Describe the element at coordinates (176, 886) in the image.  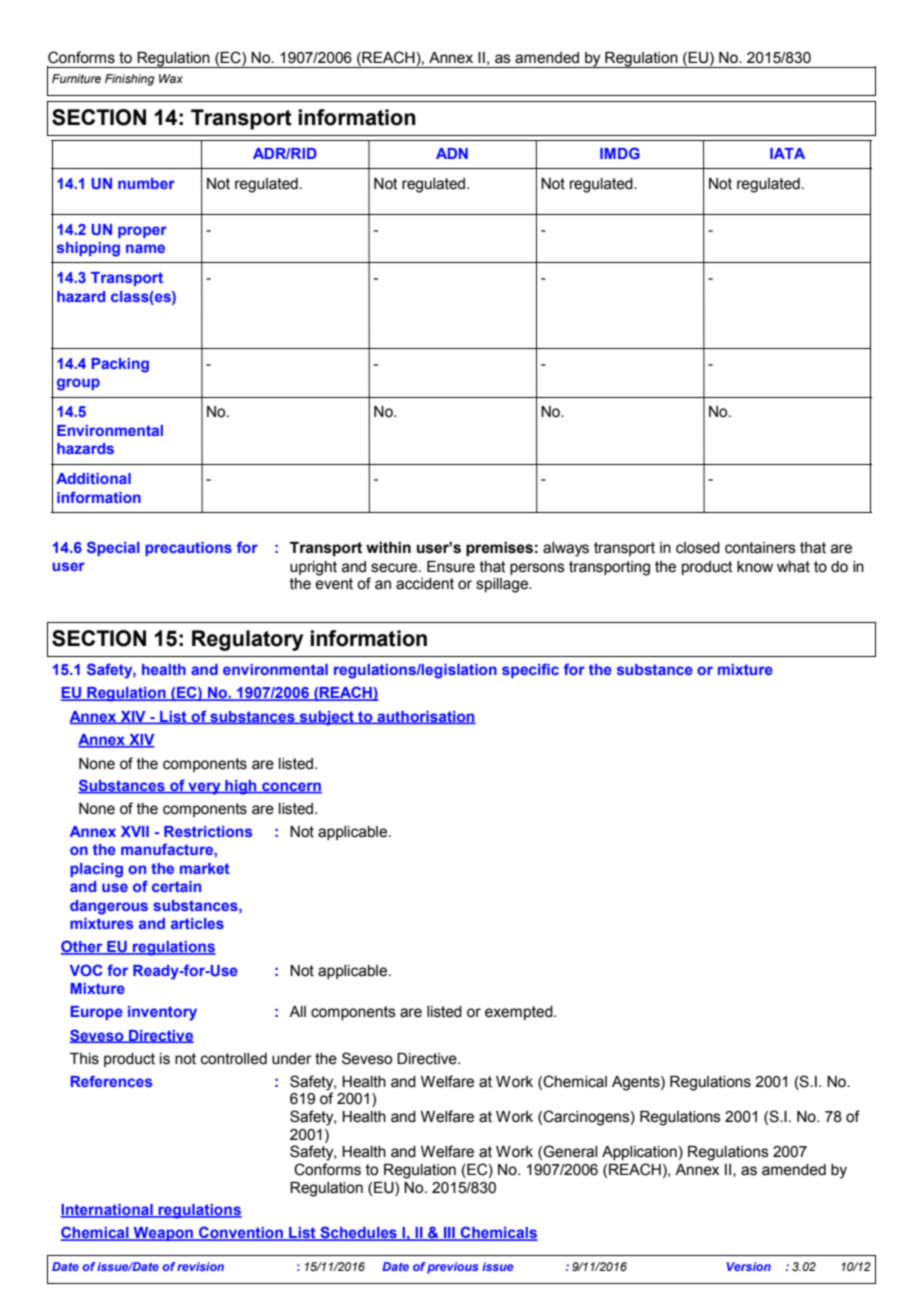
I see `certain` at that location.
